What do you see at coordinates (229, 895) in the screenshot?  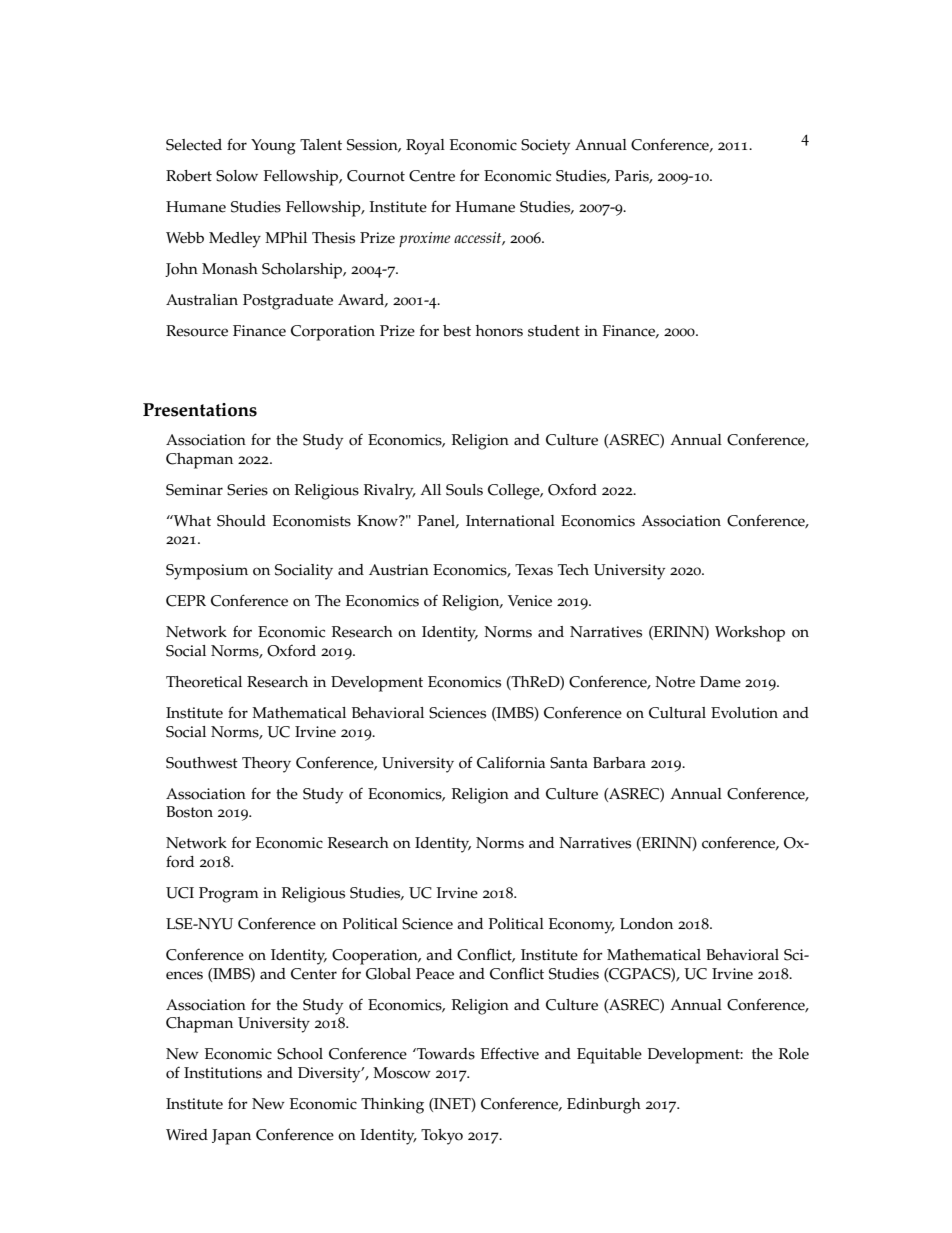 I see `Program` at bounding box center [229, 895].
